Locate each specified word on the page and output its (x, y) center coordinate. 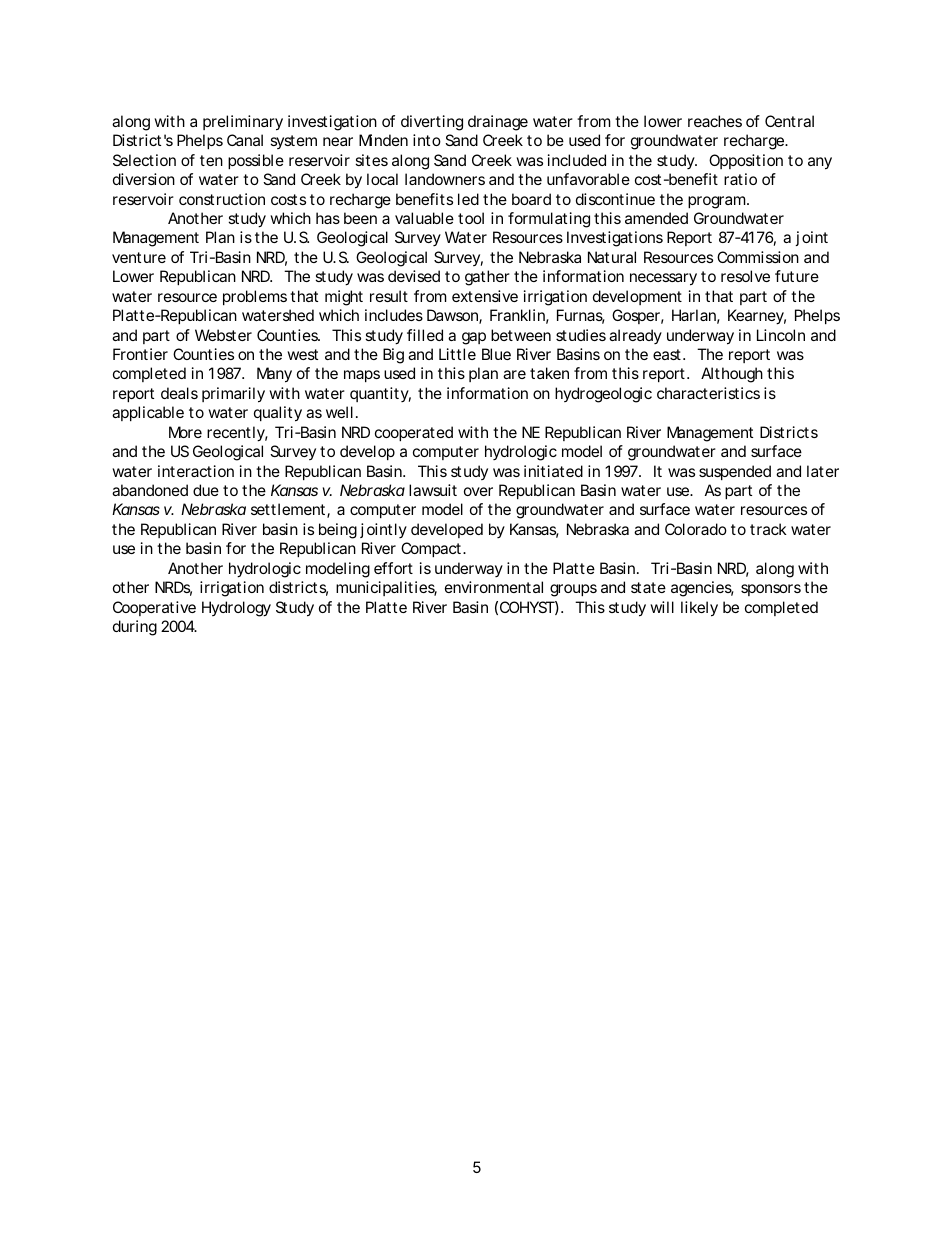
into (427, 140)
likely (699, 609)
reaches (715, 121)
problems (255, 297)
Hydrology (236, 609)
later (823, 471)
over (478, 491)
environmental (494, 587)
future (797, 276)
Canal (245, 140)
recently (236, 434)
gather (487, 278)
